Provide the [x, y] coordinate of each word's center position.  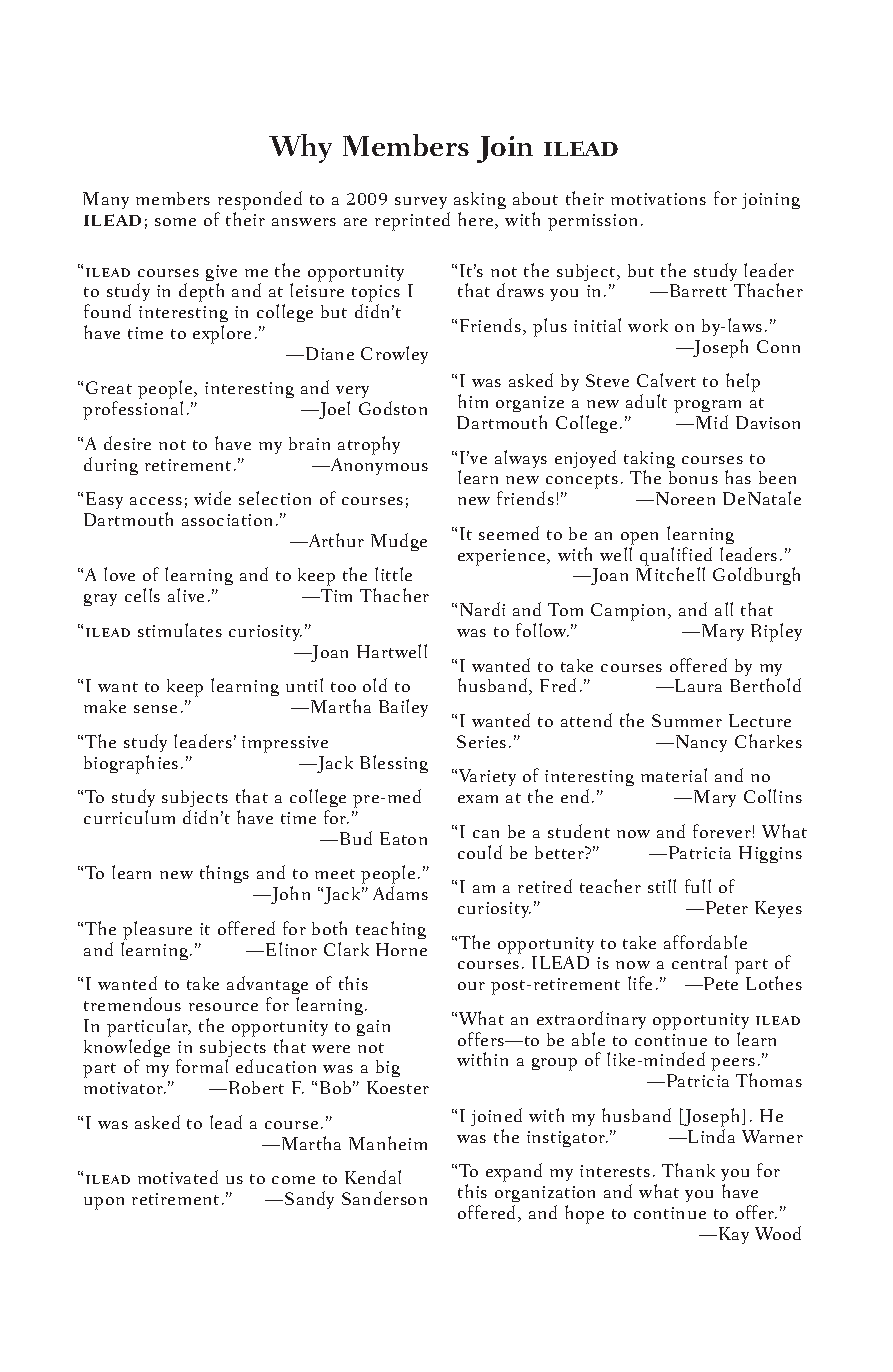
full [698, 886]
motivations [658, 199]
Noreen [685, 498]
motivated [178, 1177]
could [480, 852]
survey [421, 203]
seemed [509, 533]
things [224, 874]
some [175, 222]
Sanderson [384, 1198]
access [156, 501]
